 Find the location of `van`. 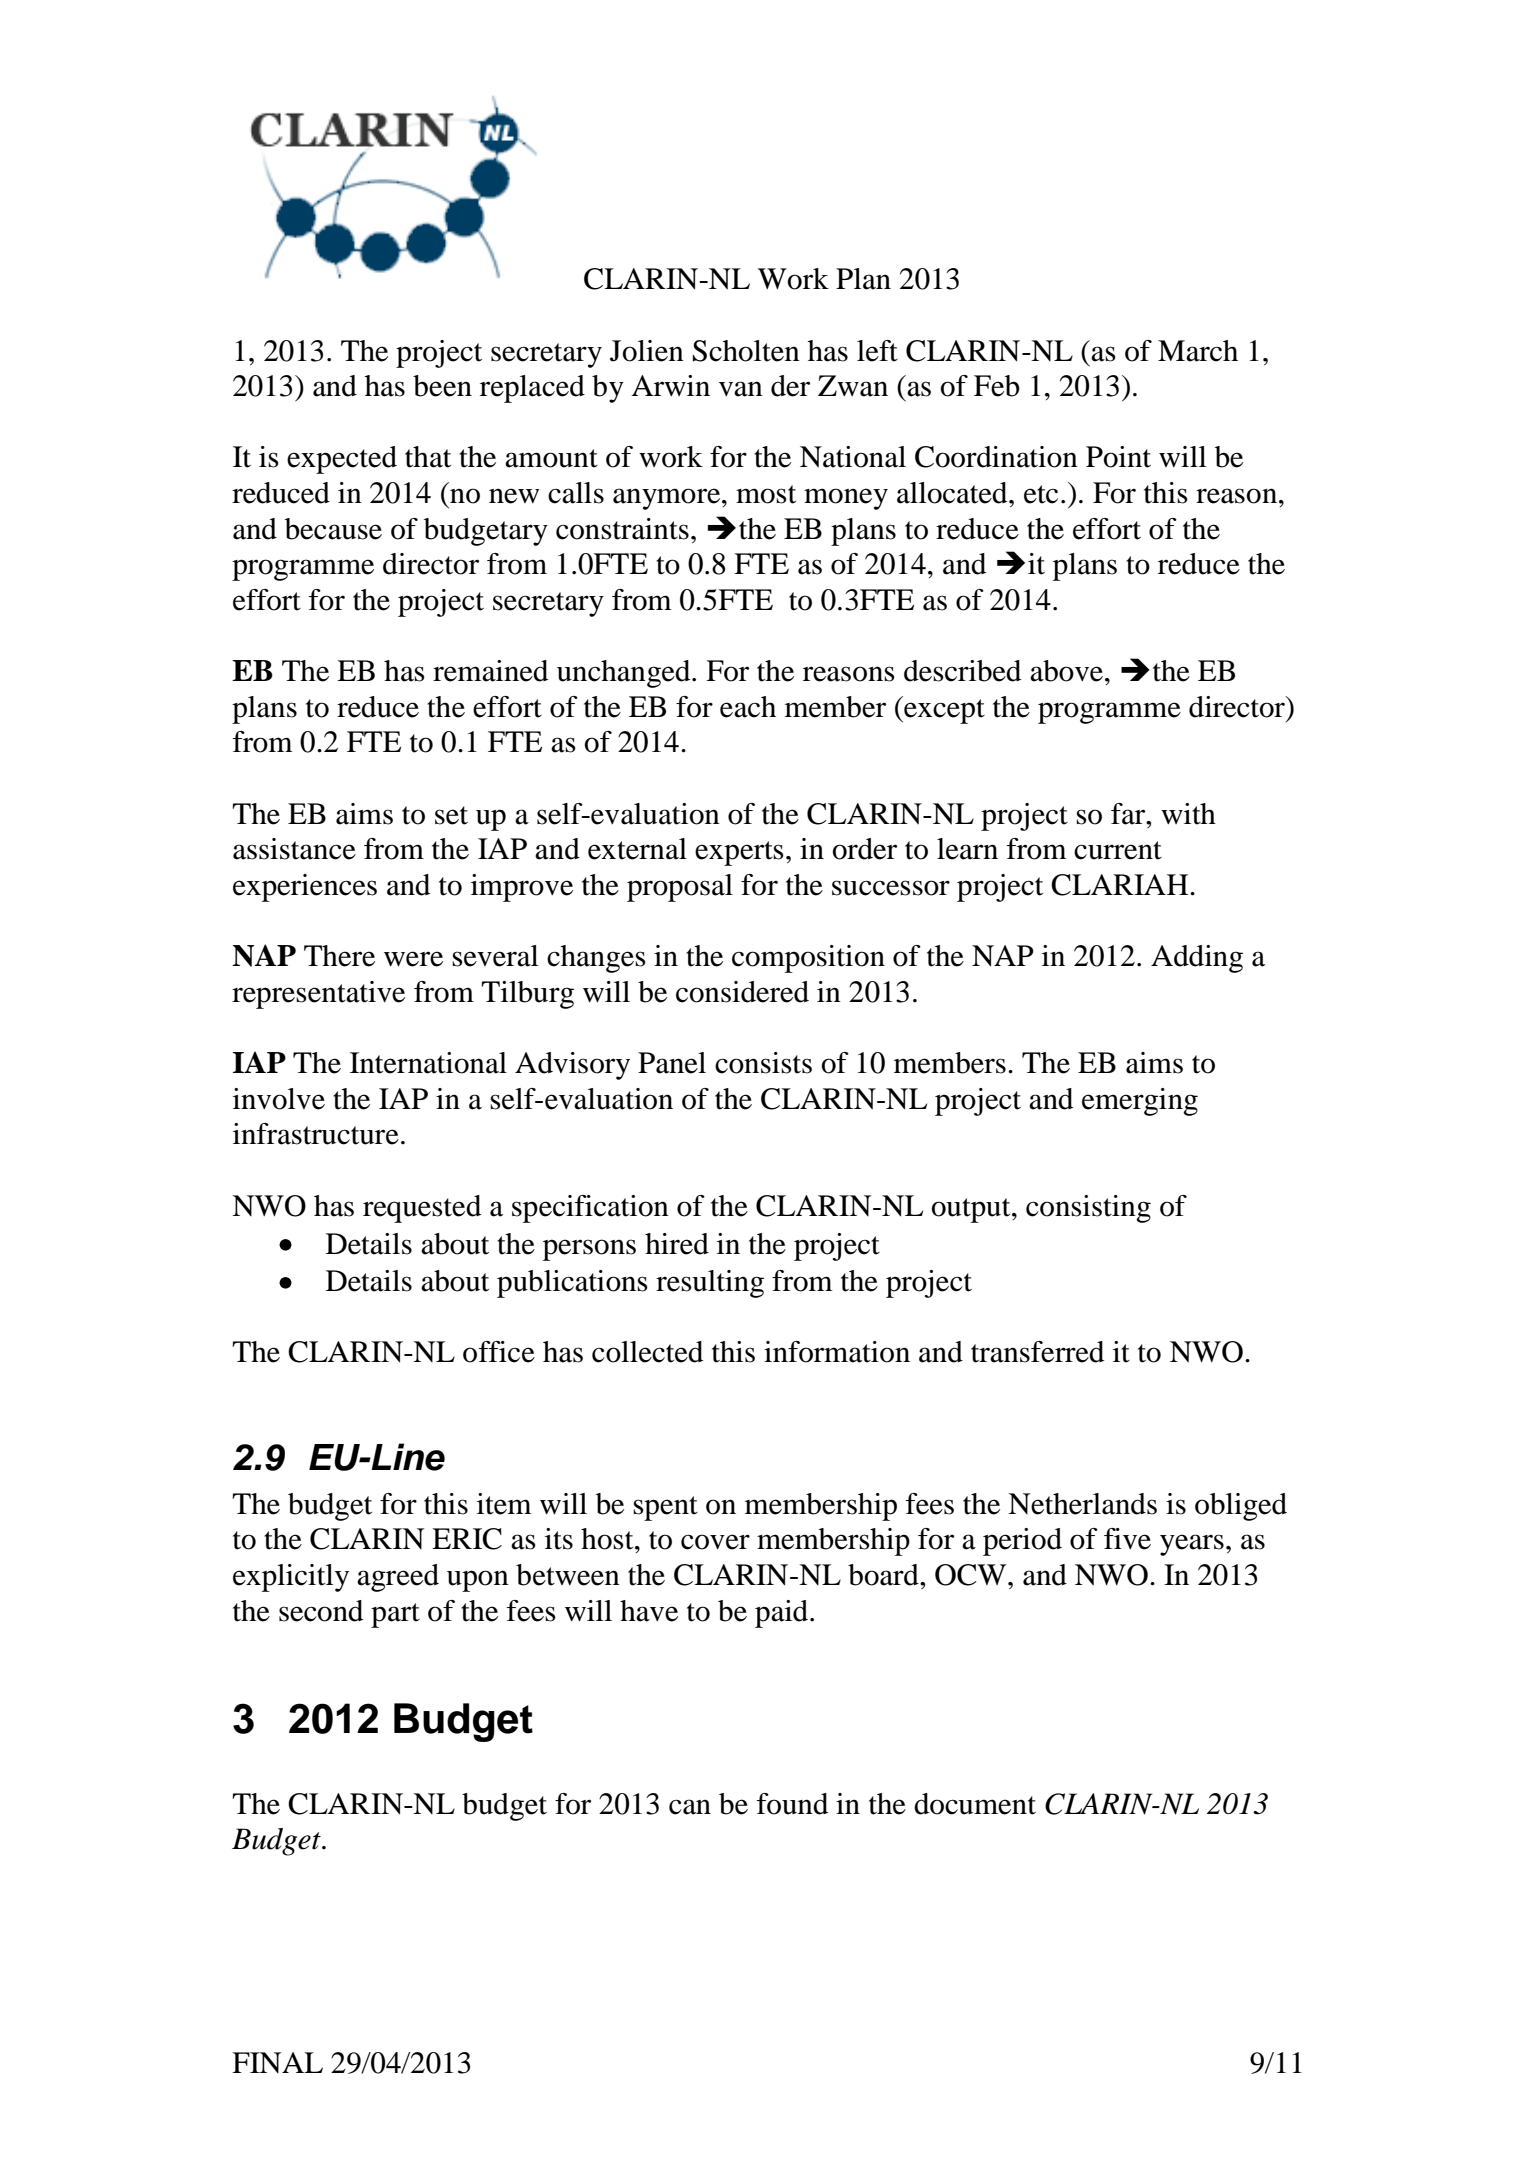

van is located at coordinates (741, 389).
